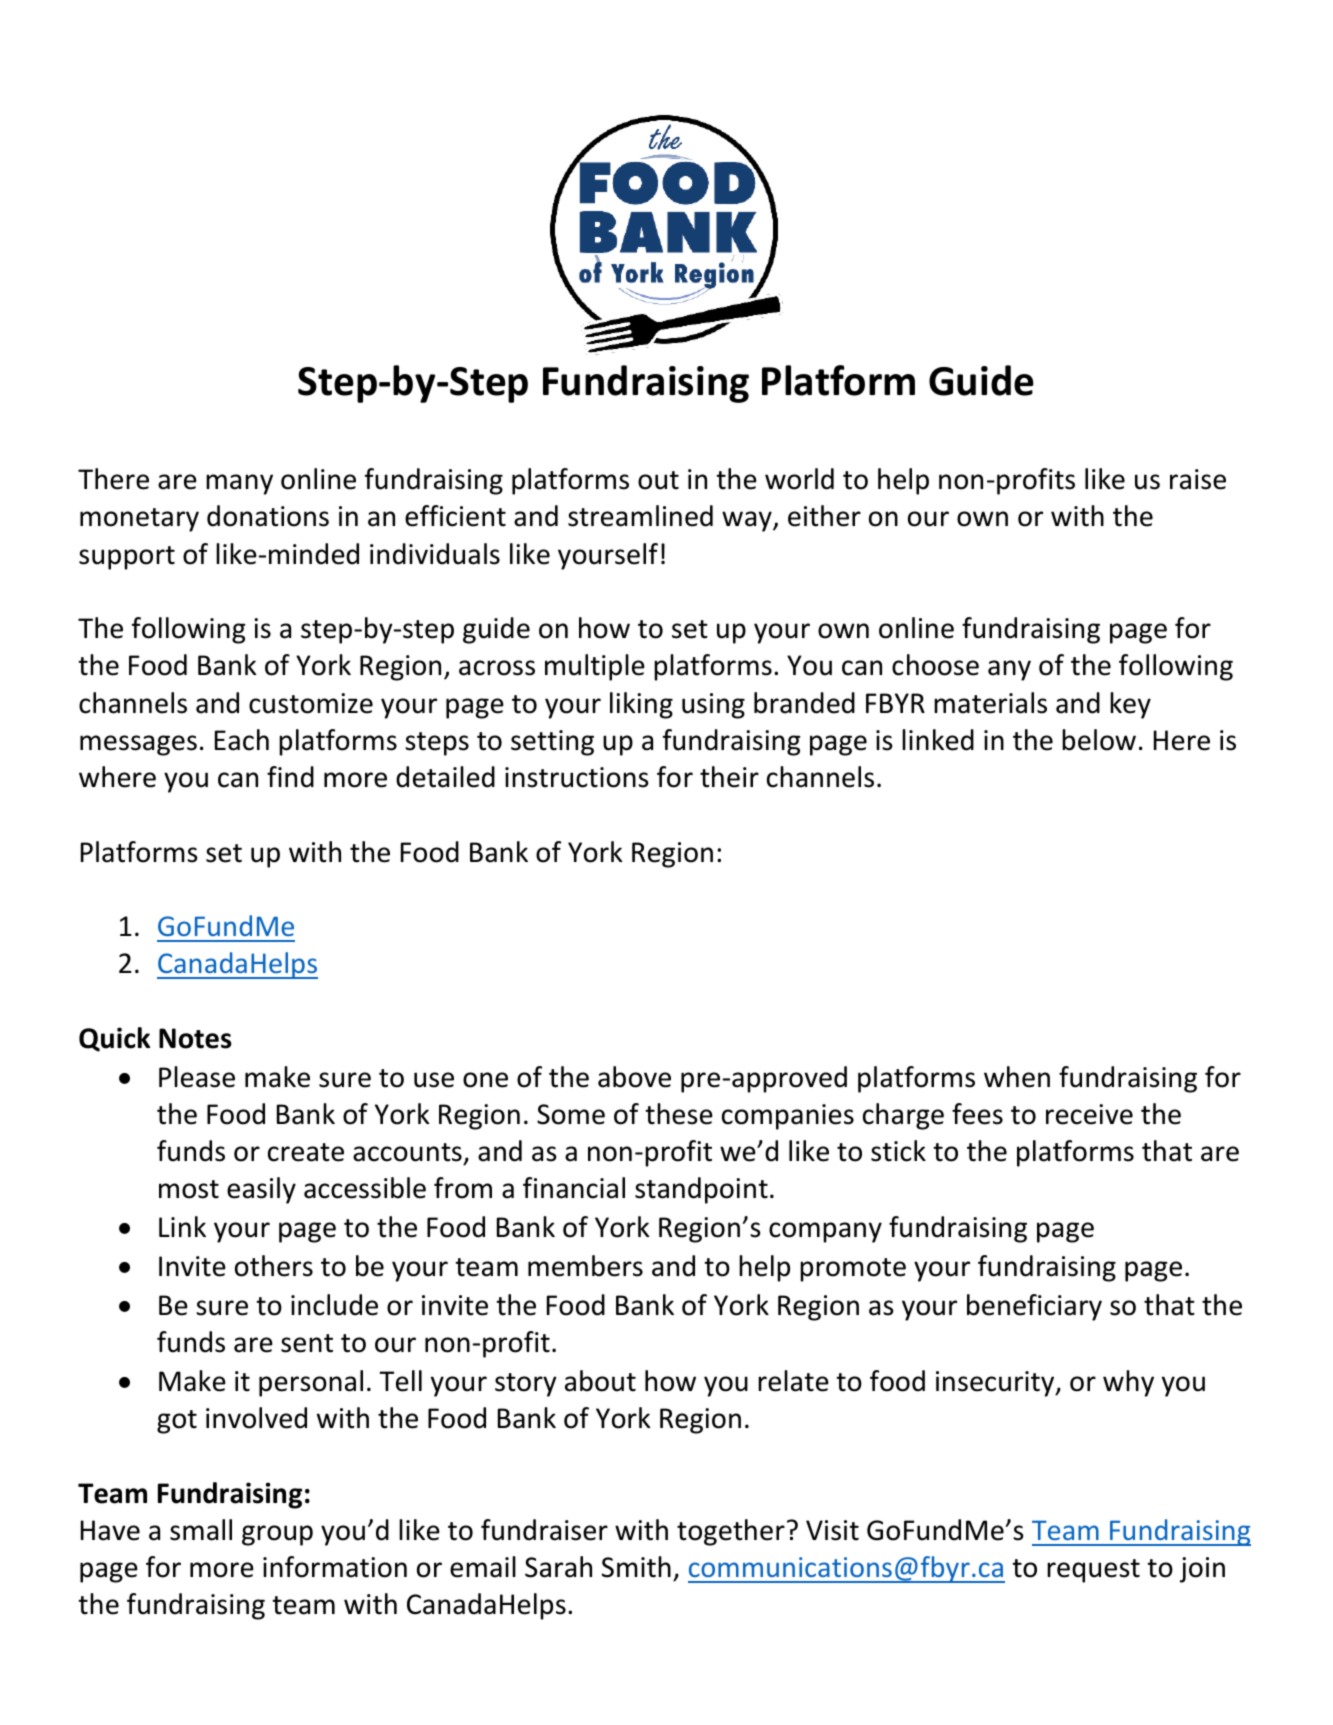 The height and width of the page is (1725, 1333). I want to click on streamlined, so click(640, 516).
